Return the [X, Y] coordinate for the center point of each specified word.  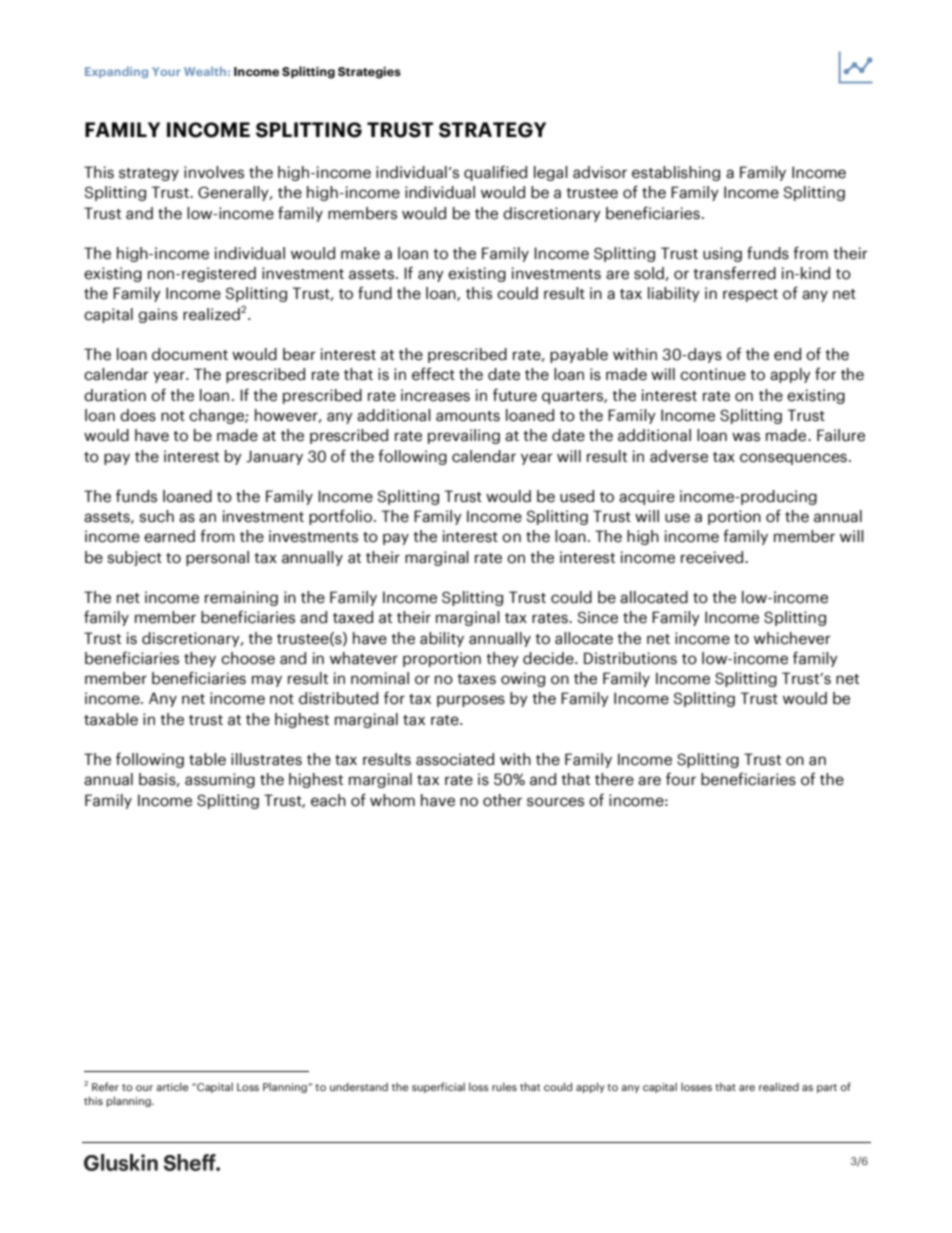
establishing [676, 173]
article [172, 1086]
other [502, 800]
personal [217, 558]
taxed [353, 617]
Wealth [205, 71]
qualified [495, 173]
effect [433, 374]
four [681, 779]
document [190, 354]
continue [713, 374]
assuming [220, 780]
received [712, 557]
